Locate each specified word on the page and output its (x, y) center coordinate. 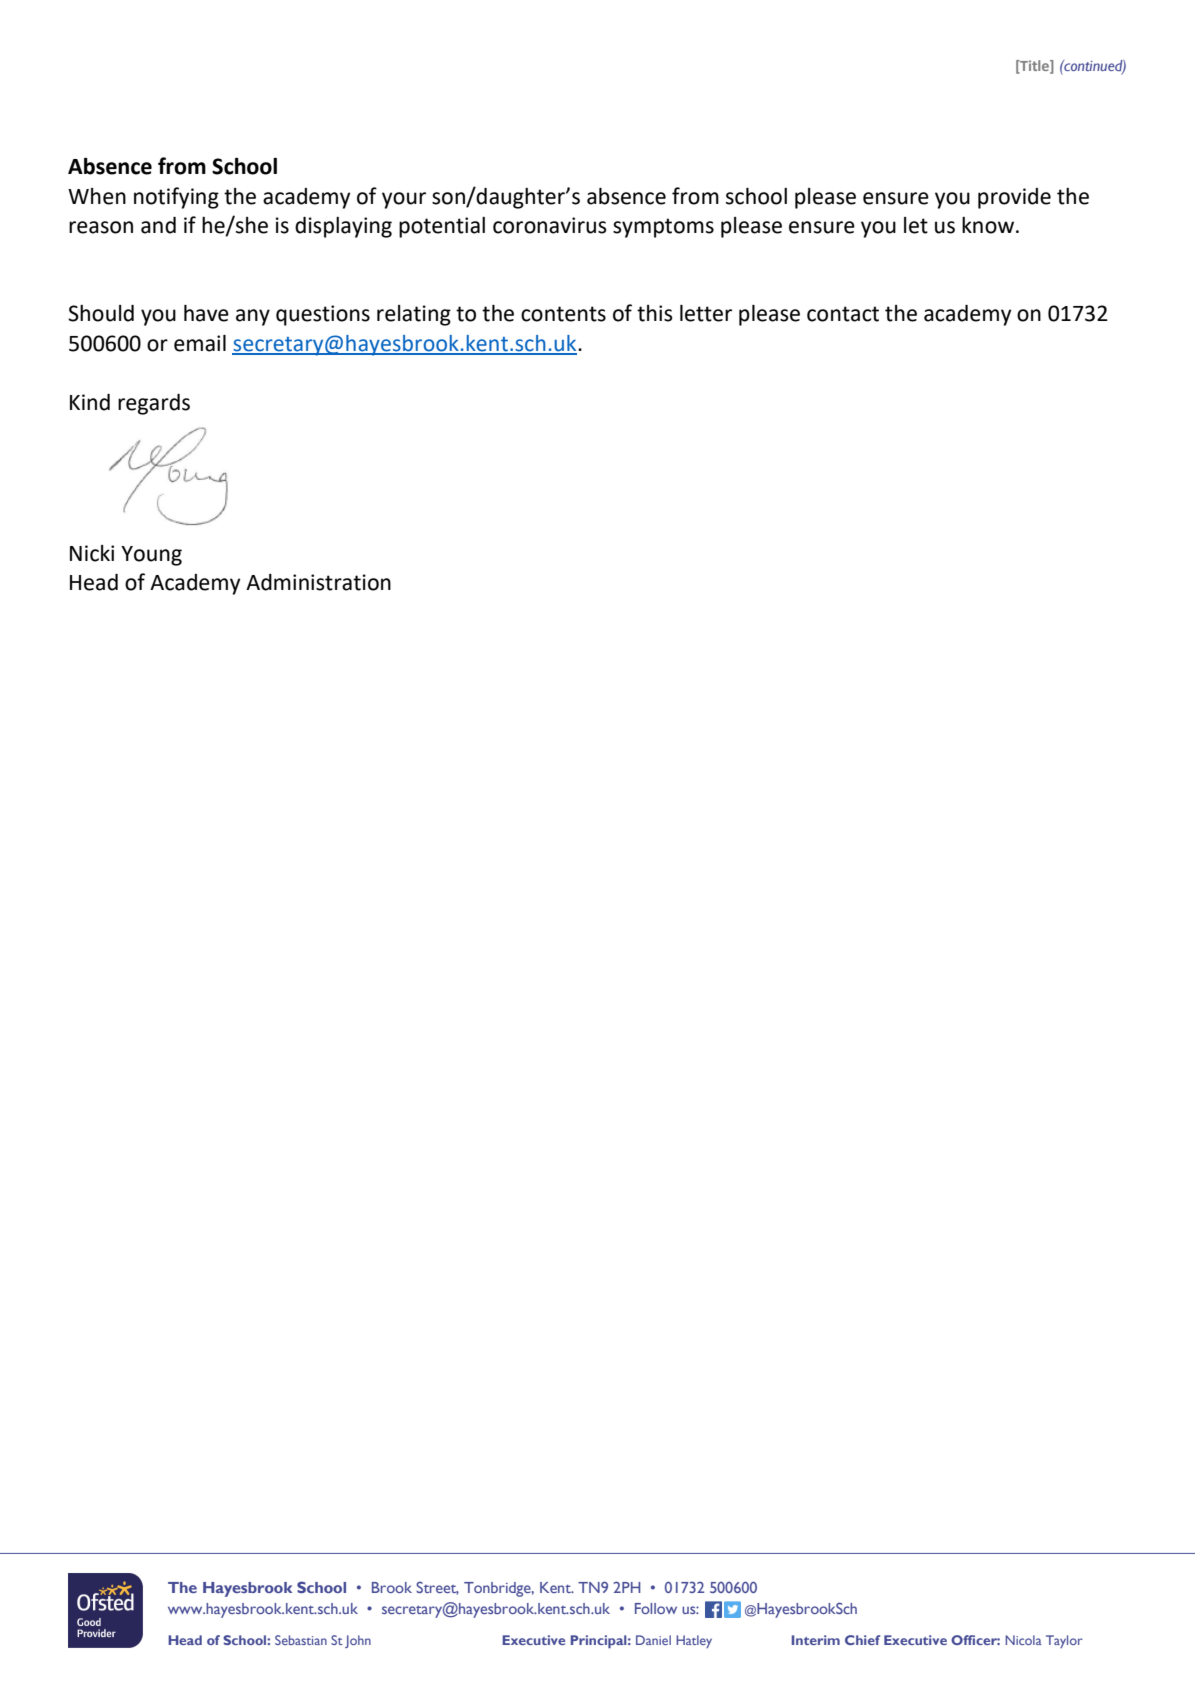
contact (843, 314)
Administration (318, 582)
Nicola (1023, 1640)
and (158, 225)
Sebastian (301, 1640)
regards (154, 404)
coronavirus (549, 225)
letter (706, 313)
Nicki (92, 553)
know (988, 225)
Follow (656, 1608)
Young (151, 556)
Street (437, 1588)
